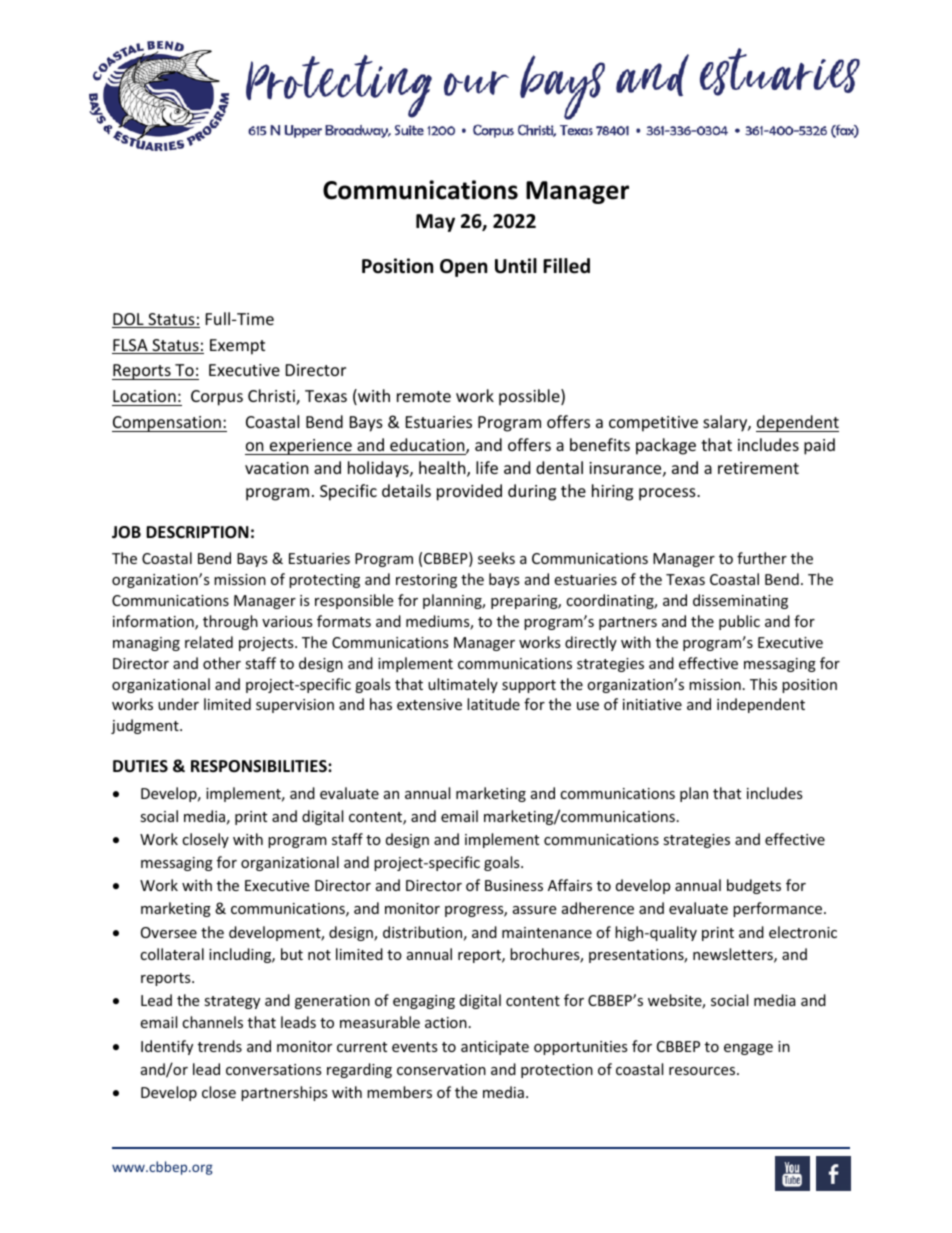  I want to click on DOL, so click(129, 320).
